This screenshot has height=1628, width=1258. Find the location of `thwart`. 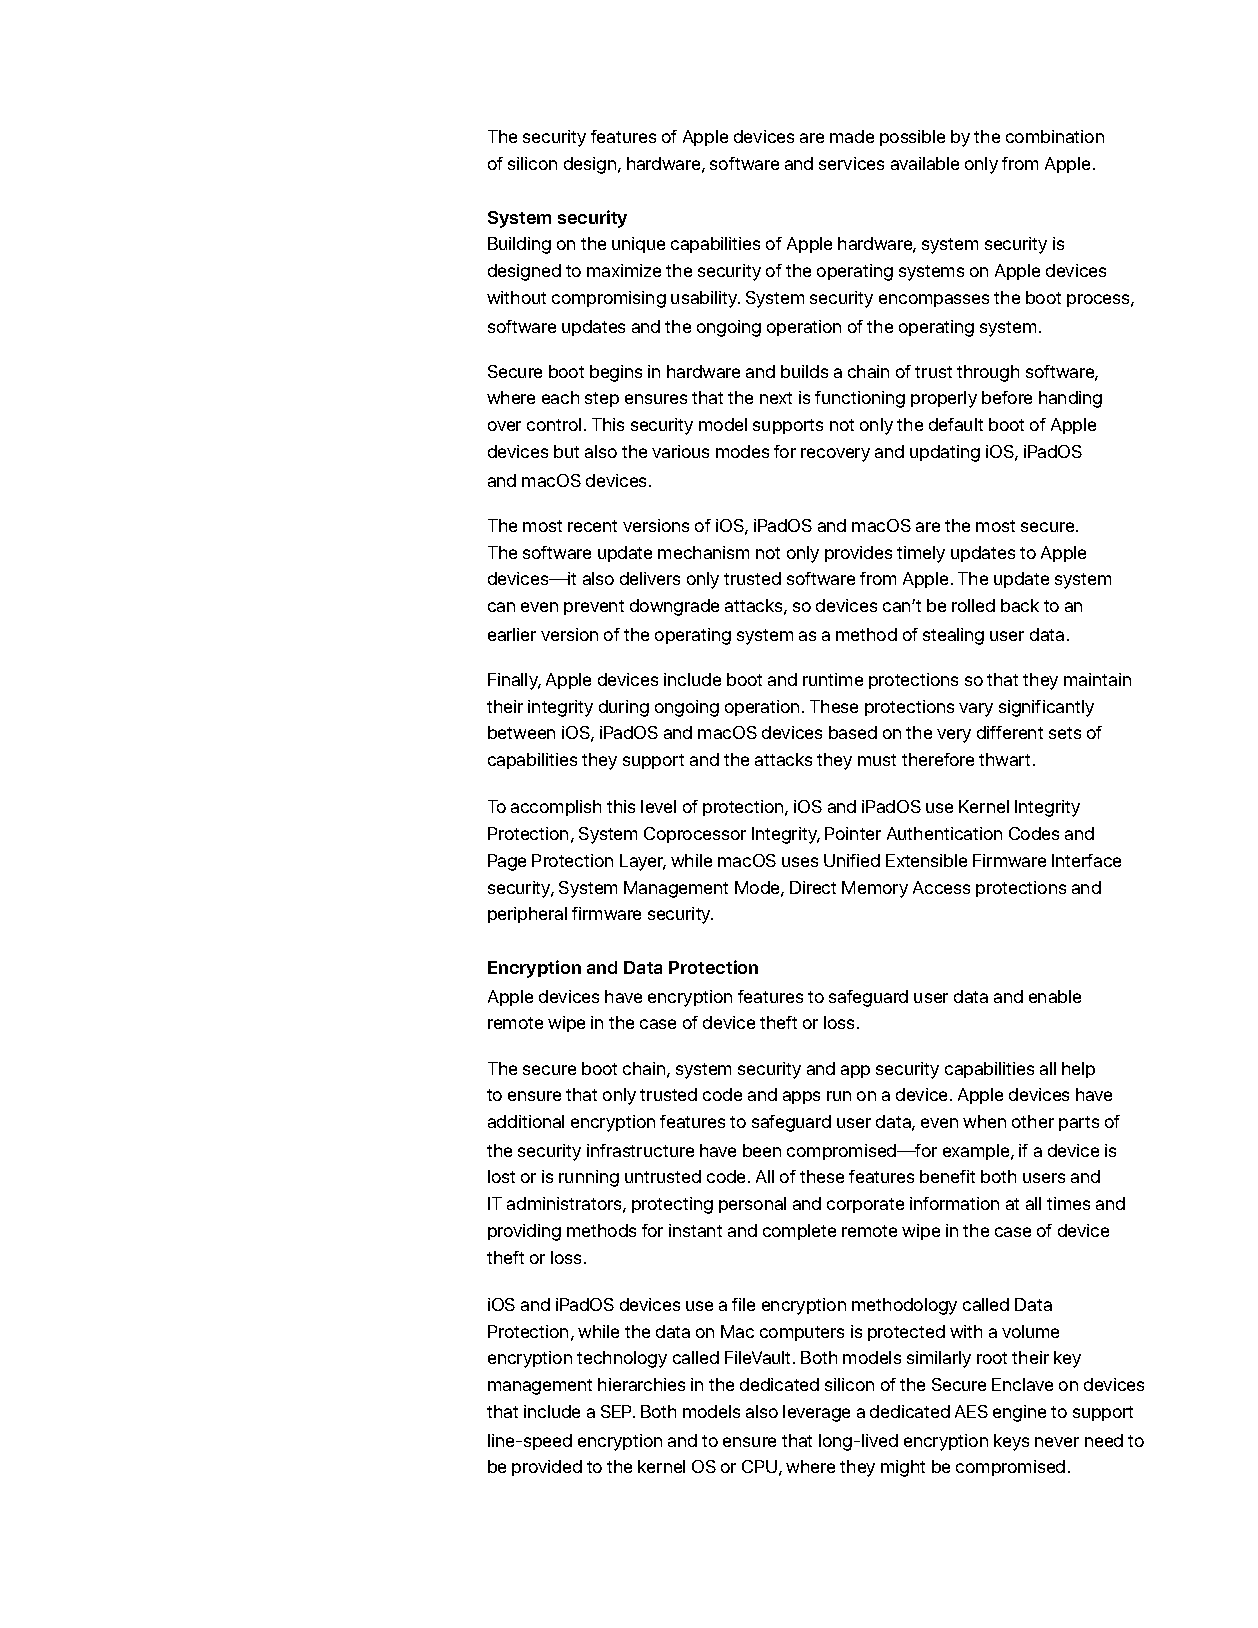

thwart is located at coordinates (1004, 759).
